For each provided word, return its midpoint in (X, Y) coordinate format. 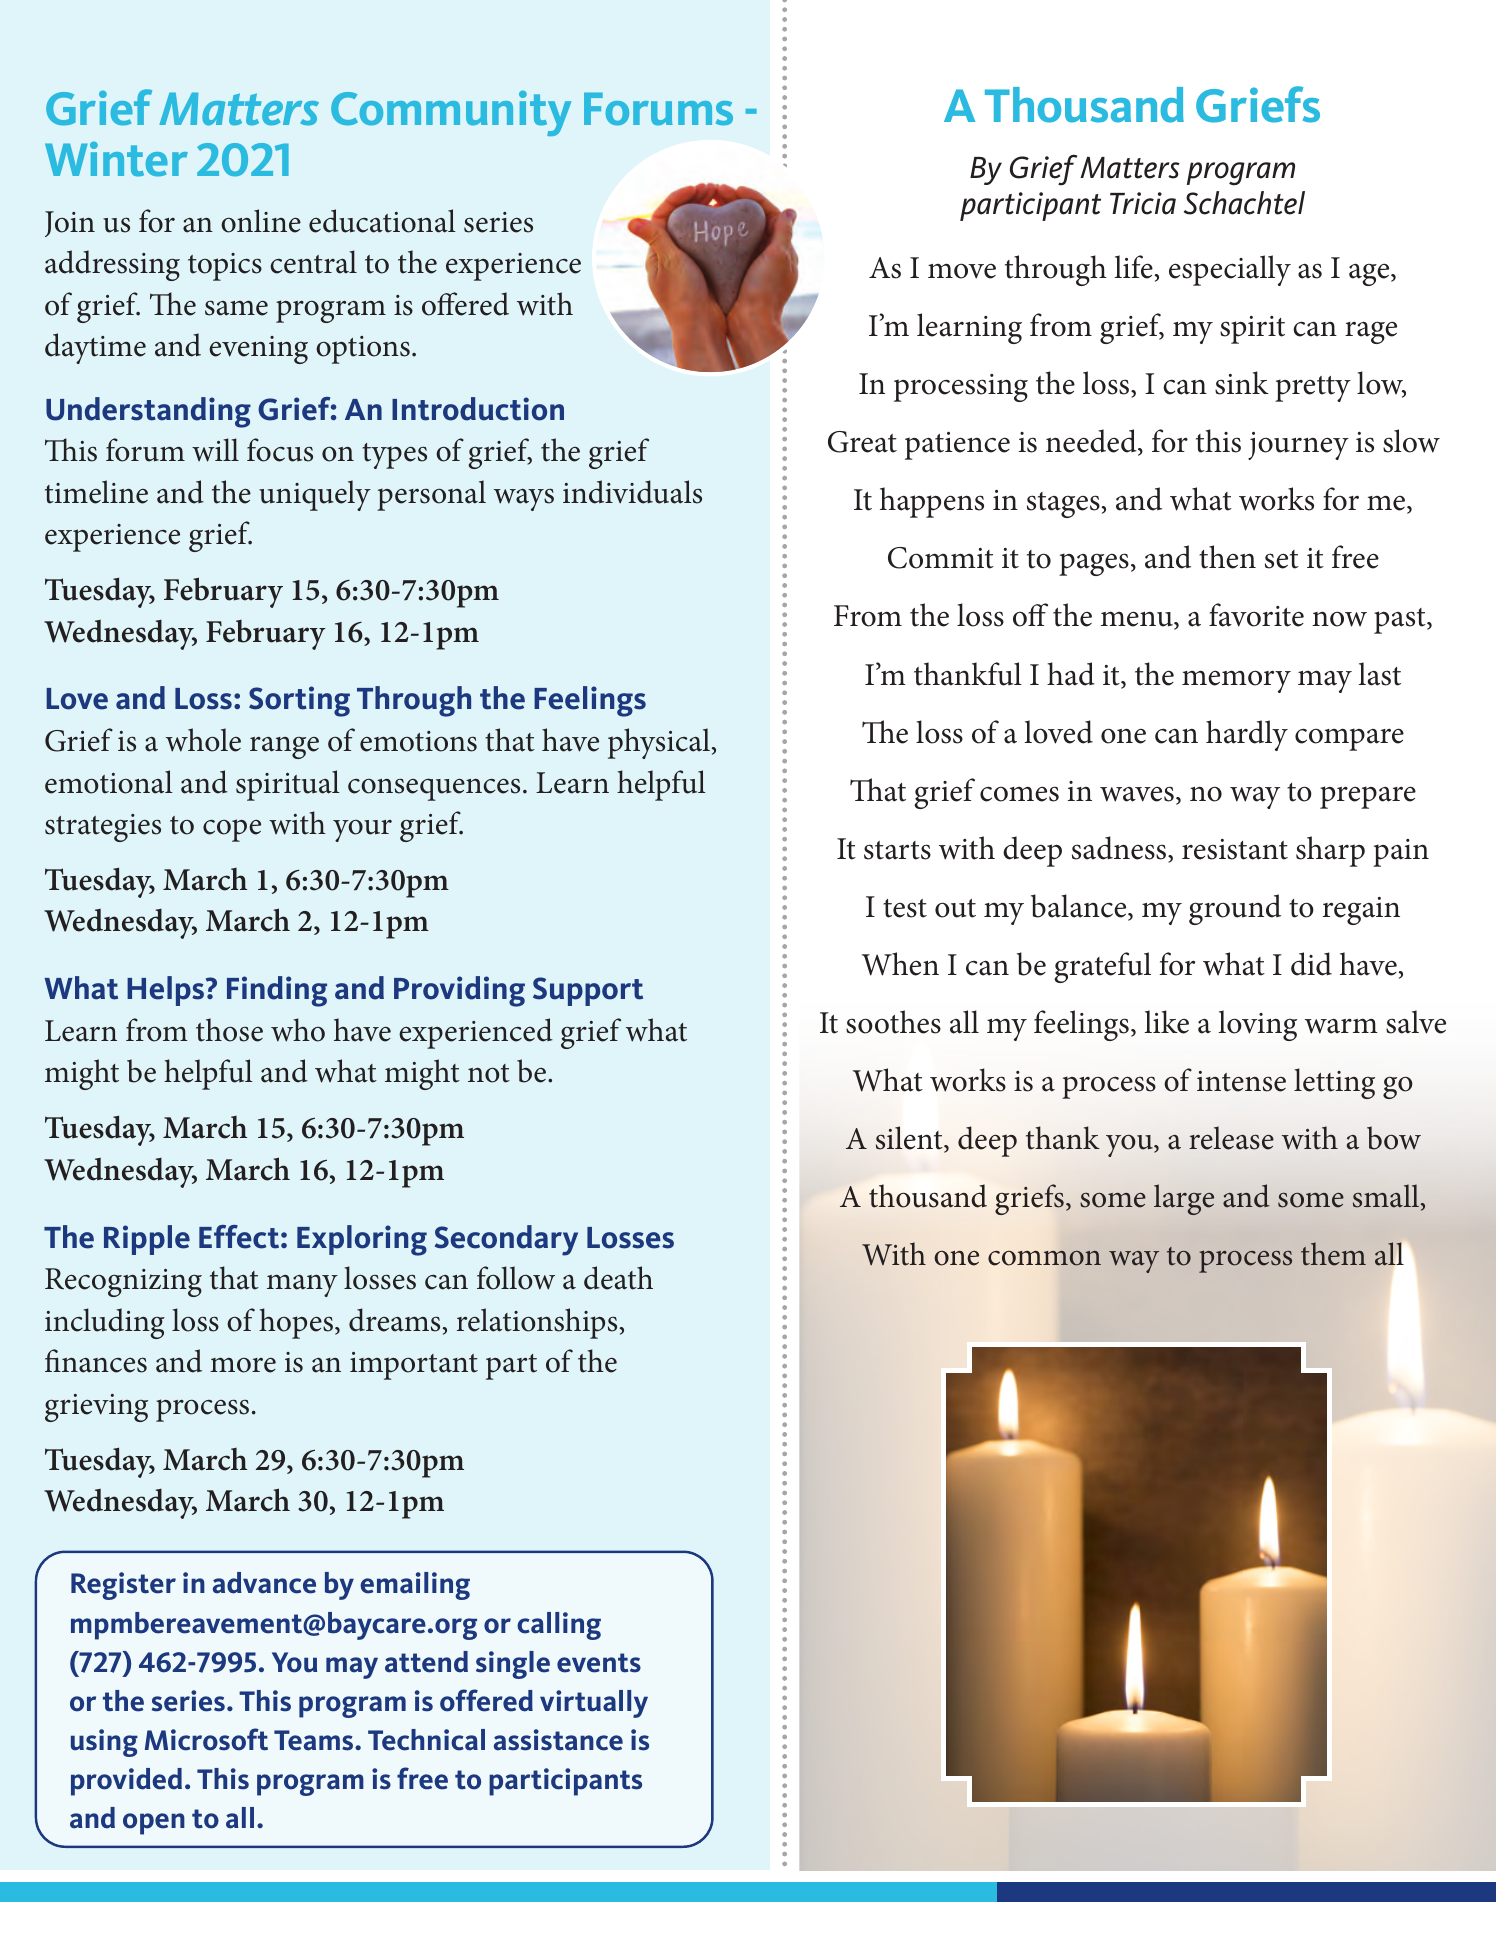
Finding (277, 991)
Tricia (1143, 203)
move (962, 271)
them (1333, 1254)
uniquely (315, 495)
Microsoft (206, 1739)
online (261, 221)
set (1282, 559)
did (1311, 964)
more (243, 1365)
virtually (594, 1704)
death (618, 1278)
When (900, 964)
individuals (632, 492)
